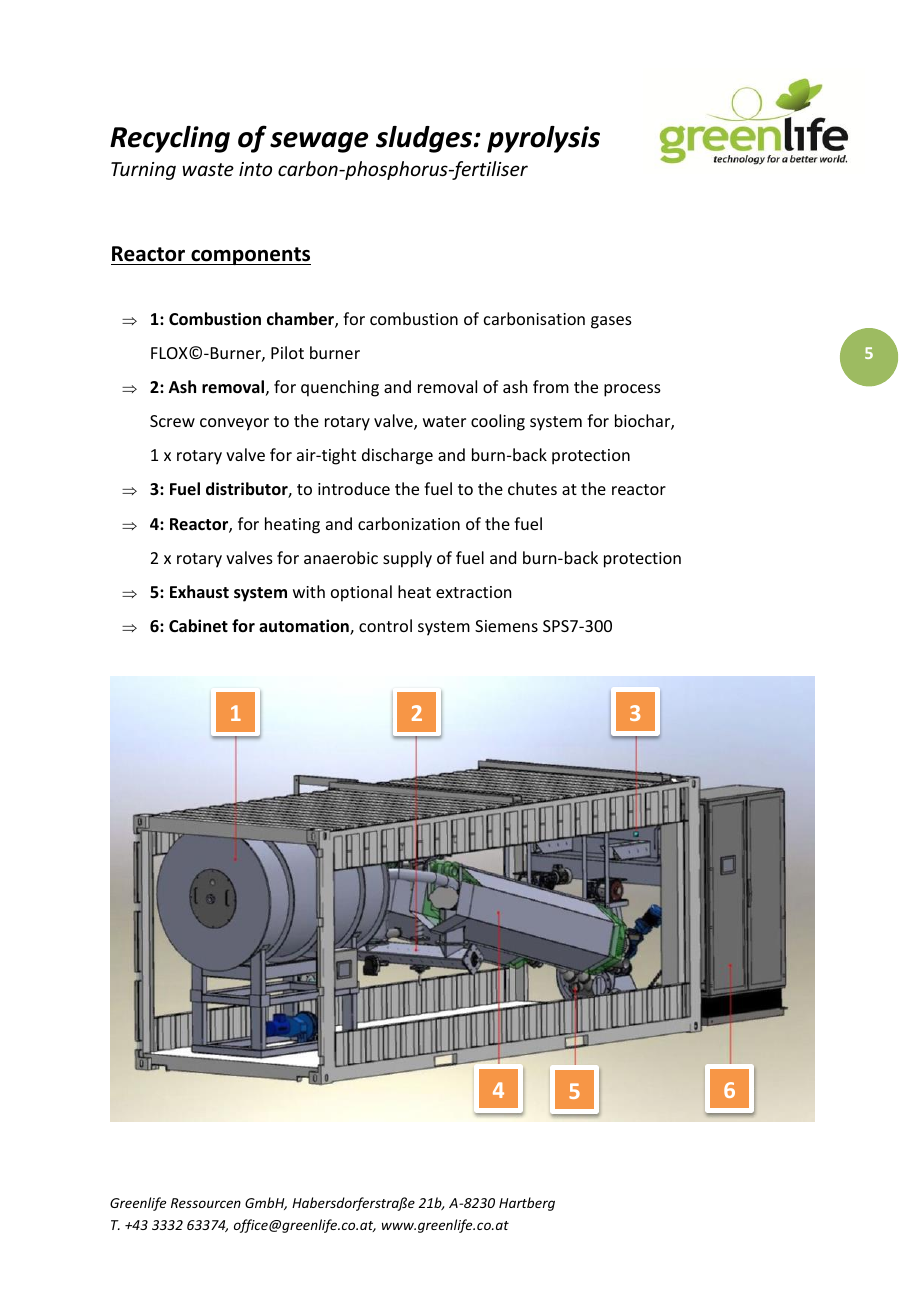 This image has height=1308, width=924. Describe the element at coordinates (206, 1203) in the image. I see `Ressourcen` at that location.
